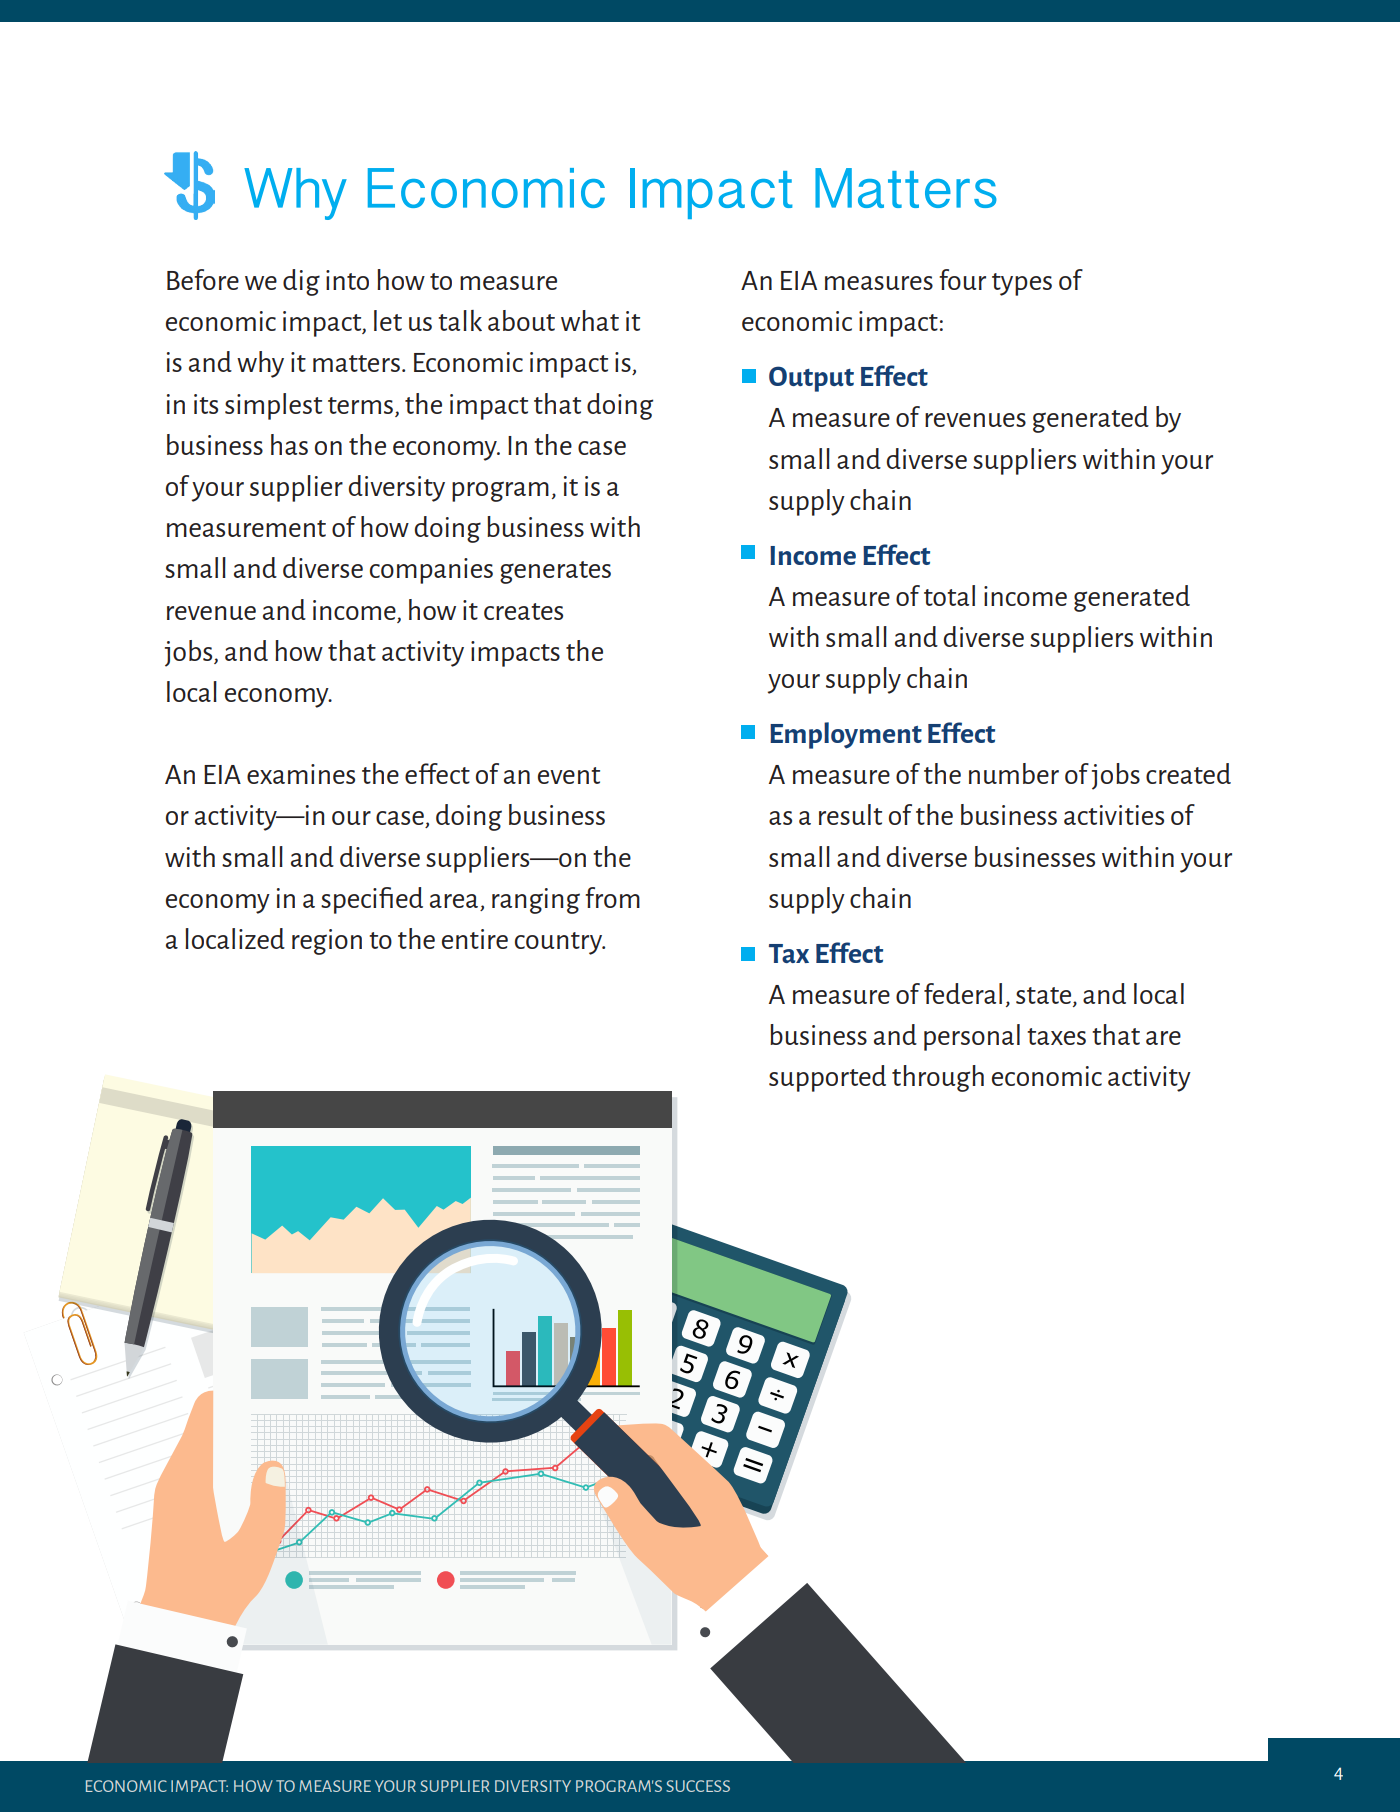  I want to click on region, so click(327, 942).
